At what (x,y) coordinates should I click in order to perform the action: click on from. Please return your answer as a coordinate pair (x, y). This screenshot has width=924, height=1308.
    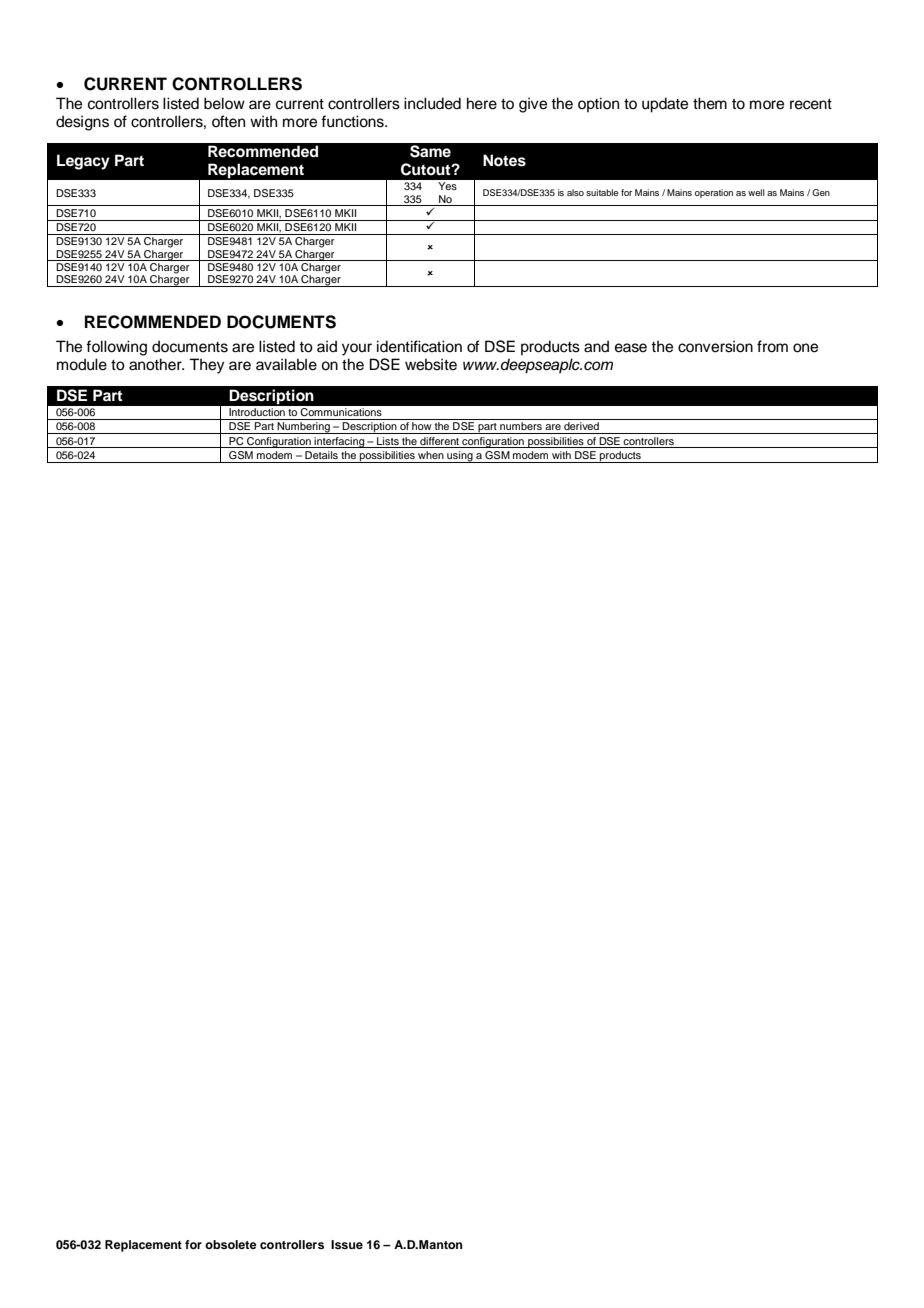
    Looking at the image, I should click on (772, 346).
